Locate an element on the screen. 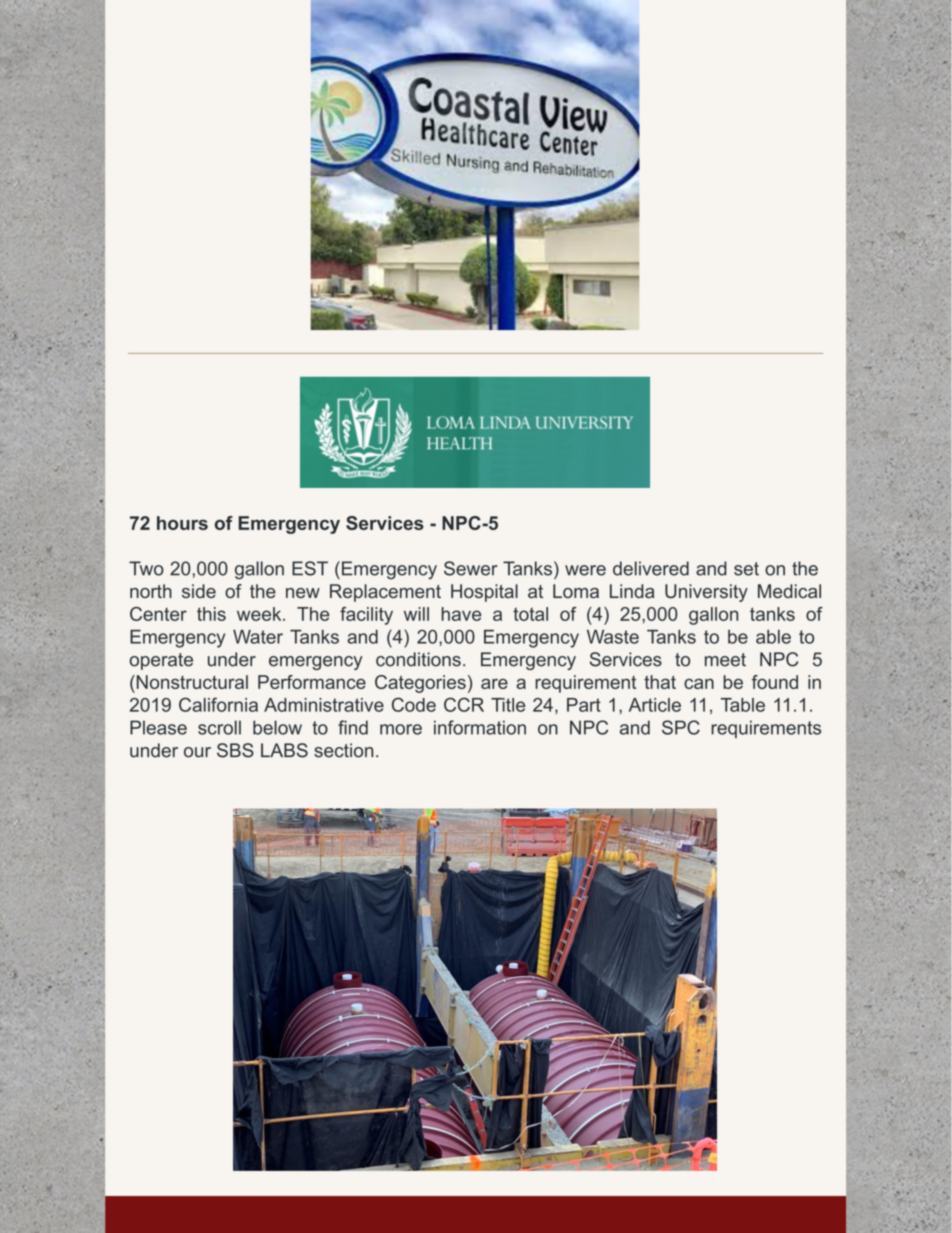 The height and width of the screenshot is (1233, 952). Hospital is located at coordinates (484, 593).
